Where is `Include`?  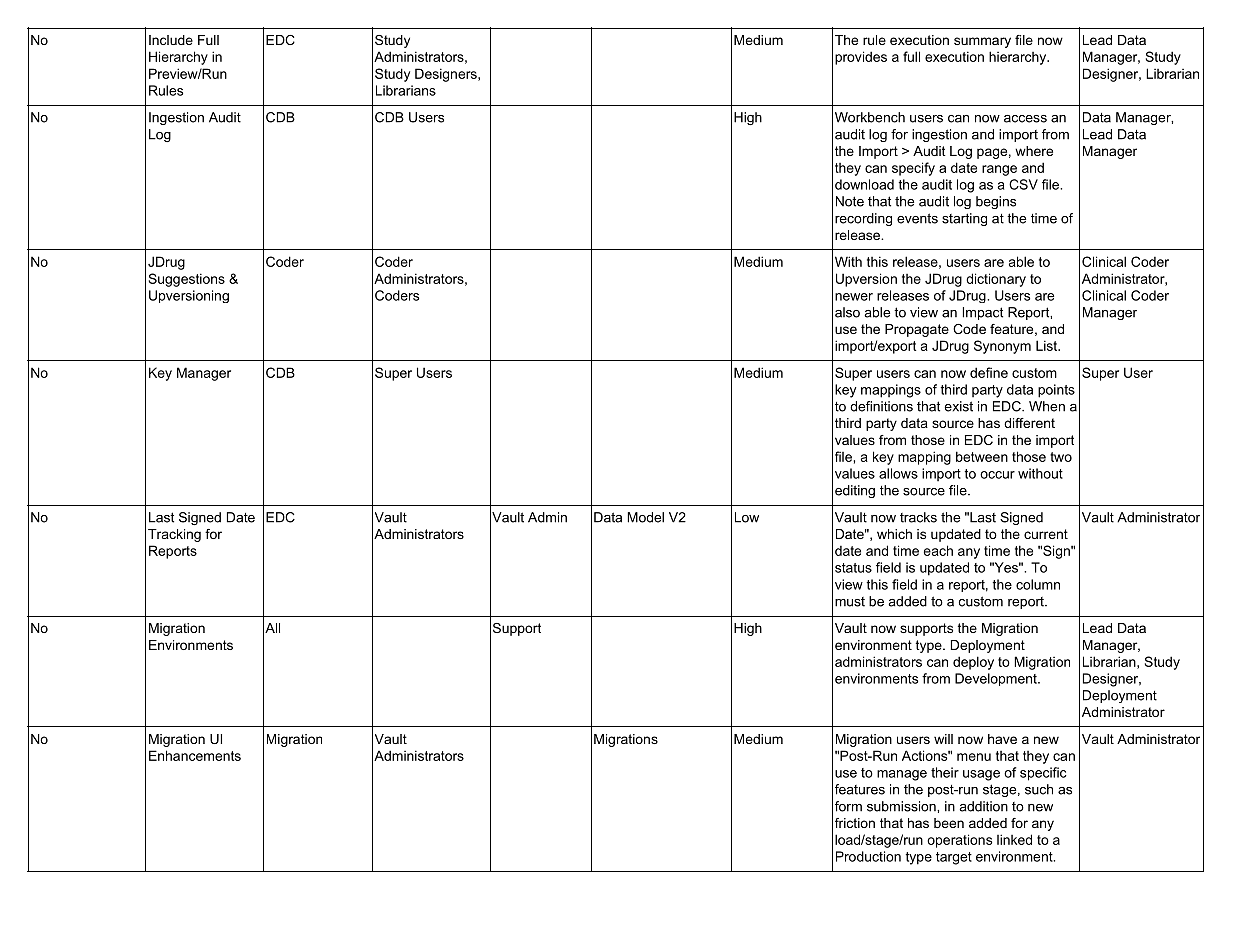
Include is located at coordinates (171, 40).
